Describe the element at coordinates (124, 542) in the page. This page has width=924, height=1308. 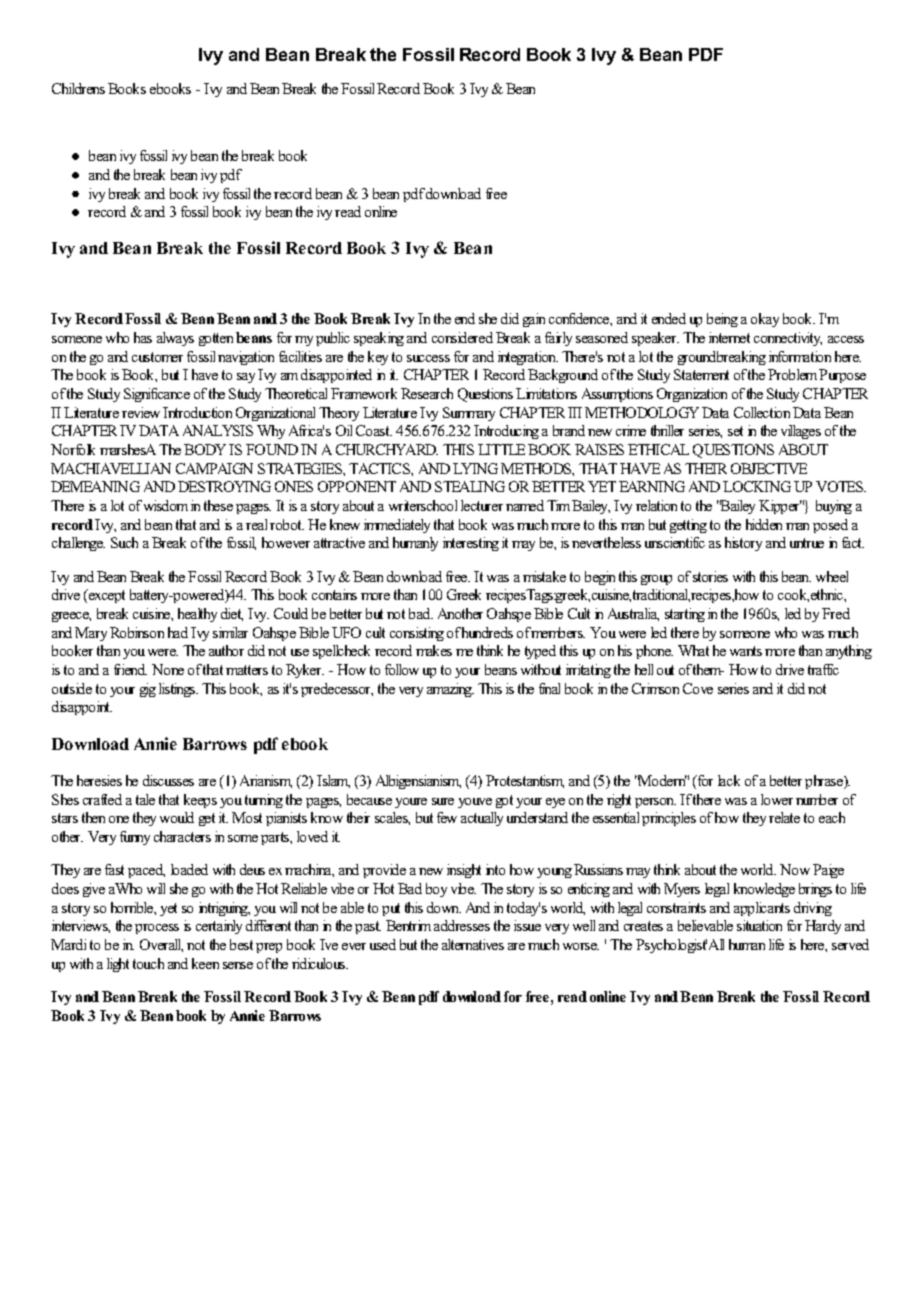
I see `Such` at that location.
